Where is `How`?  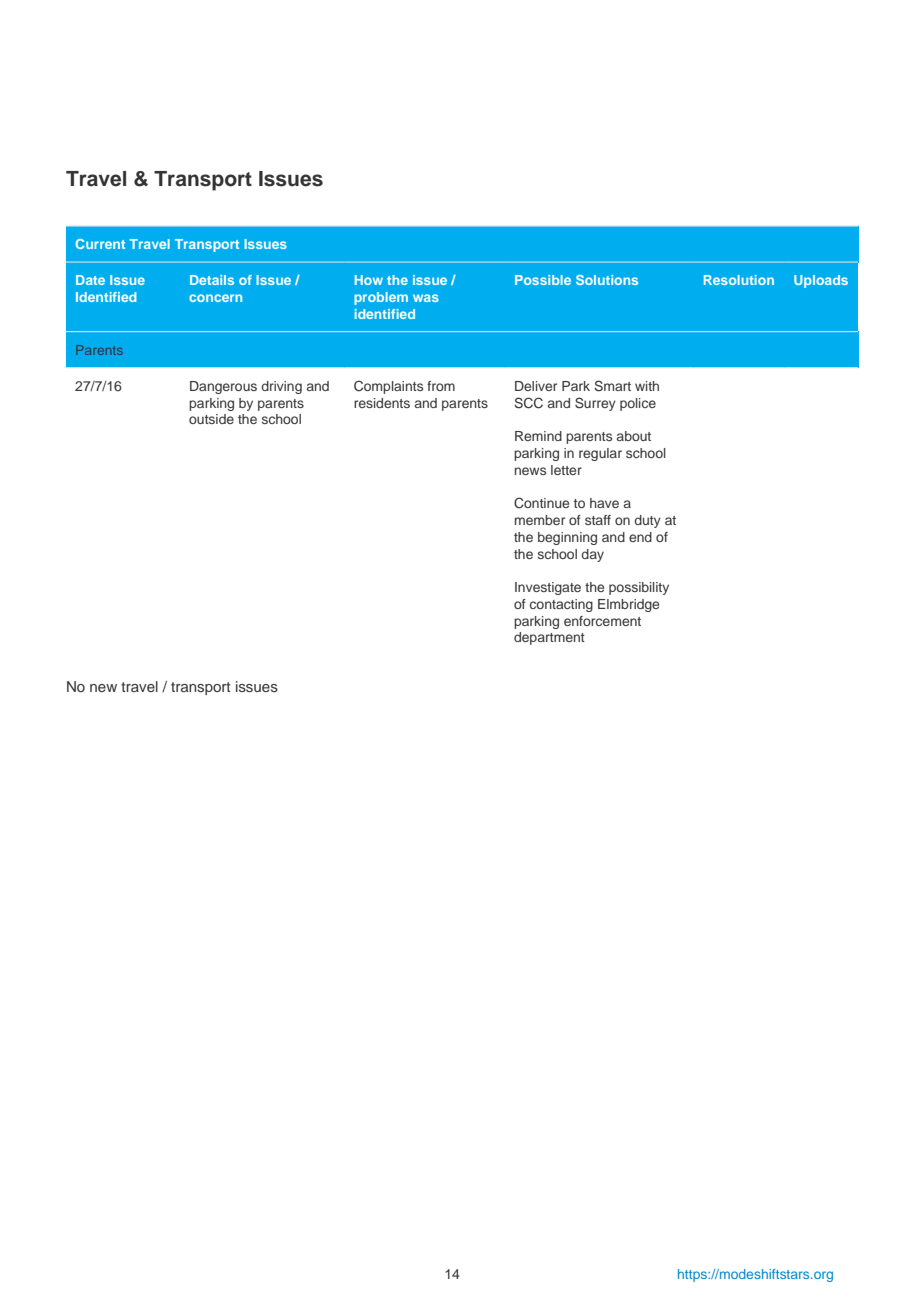
How is located at coordinates (369, 280).
